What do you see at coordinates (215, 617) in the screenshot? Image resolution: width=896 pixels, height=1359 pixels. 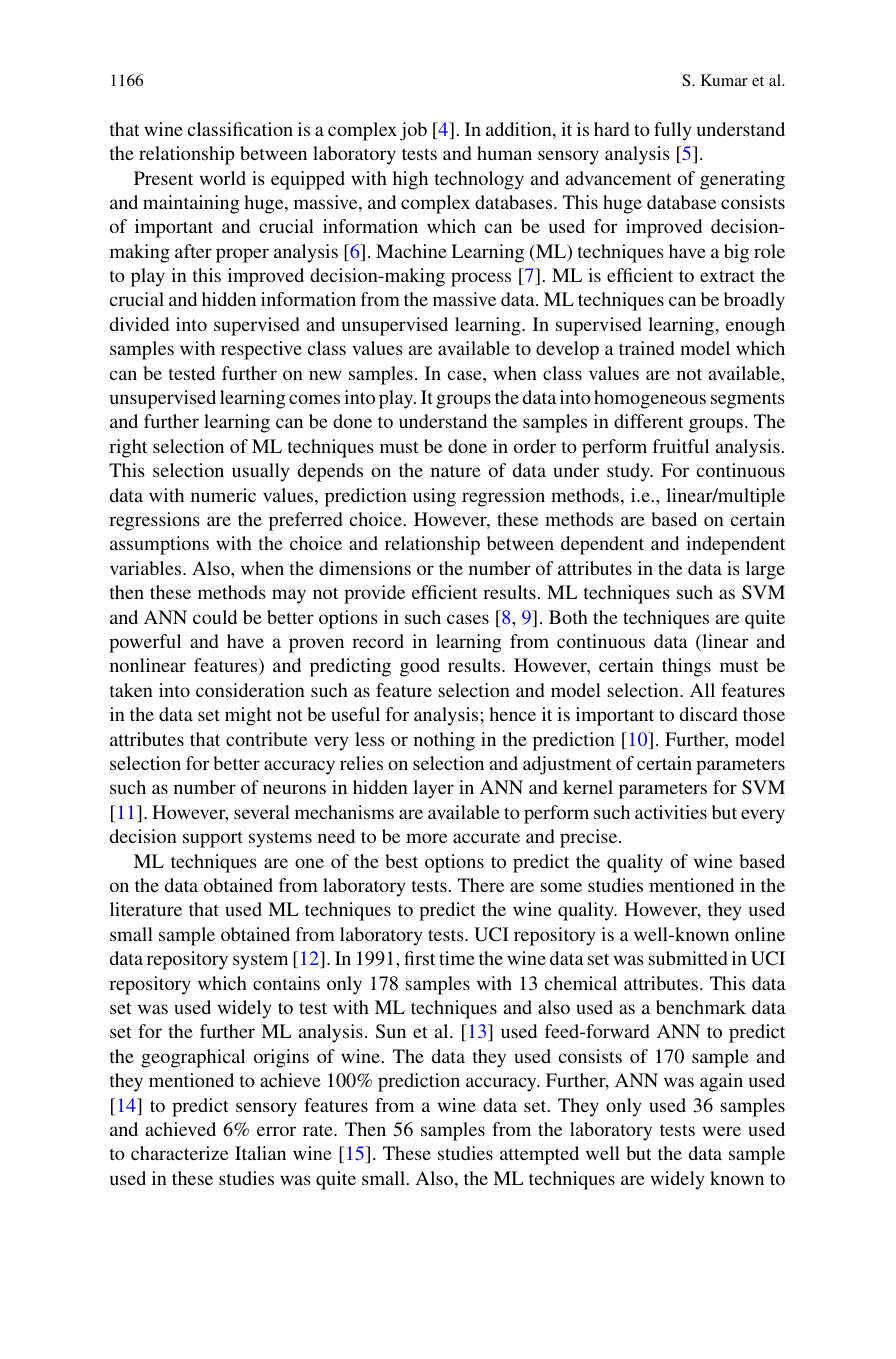 I see `could` at bounding box center [215, 617].
